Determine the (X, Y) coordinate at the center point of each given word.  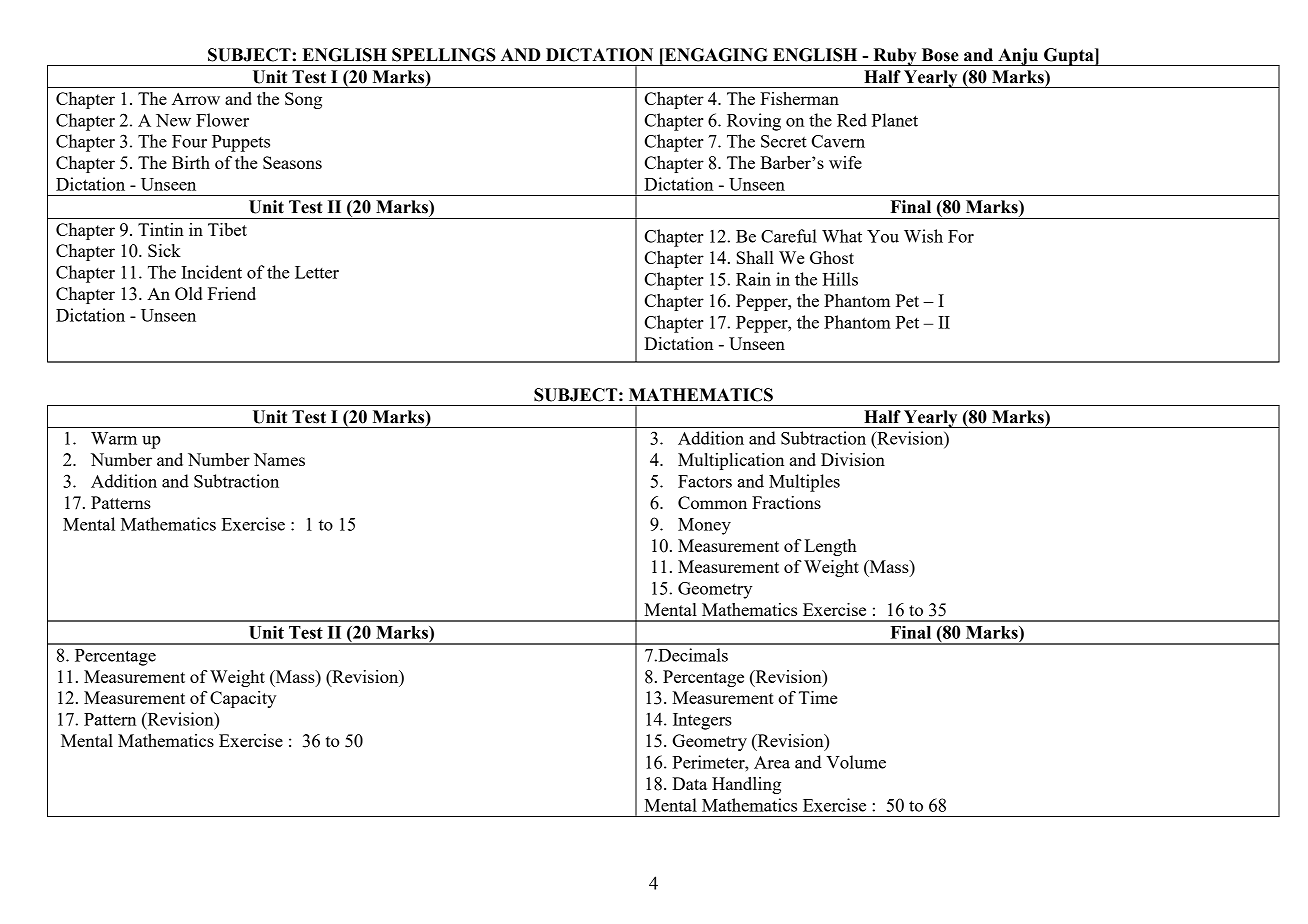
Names (279, 459)
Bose (940, 55)
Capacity (243, 699)
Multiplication (731, 461)
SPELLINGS (444, 55)
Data (689, 783)
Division (853, 459)
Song (303, 100)
